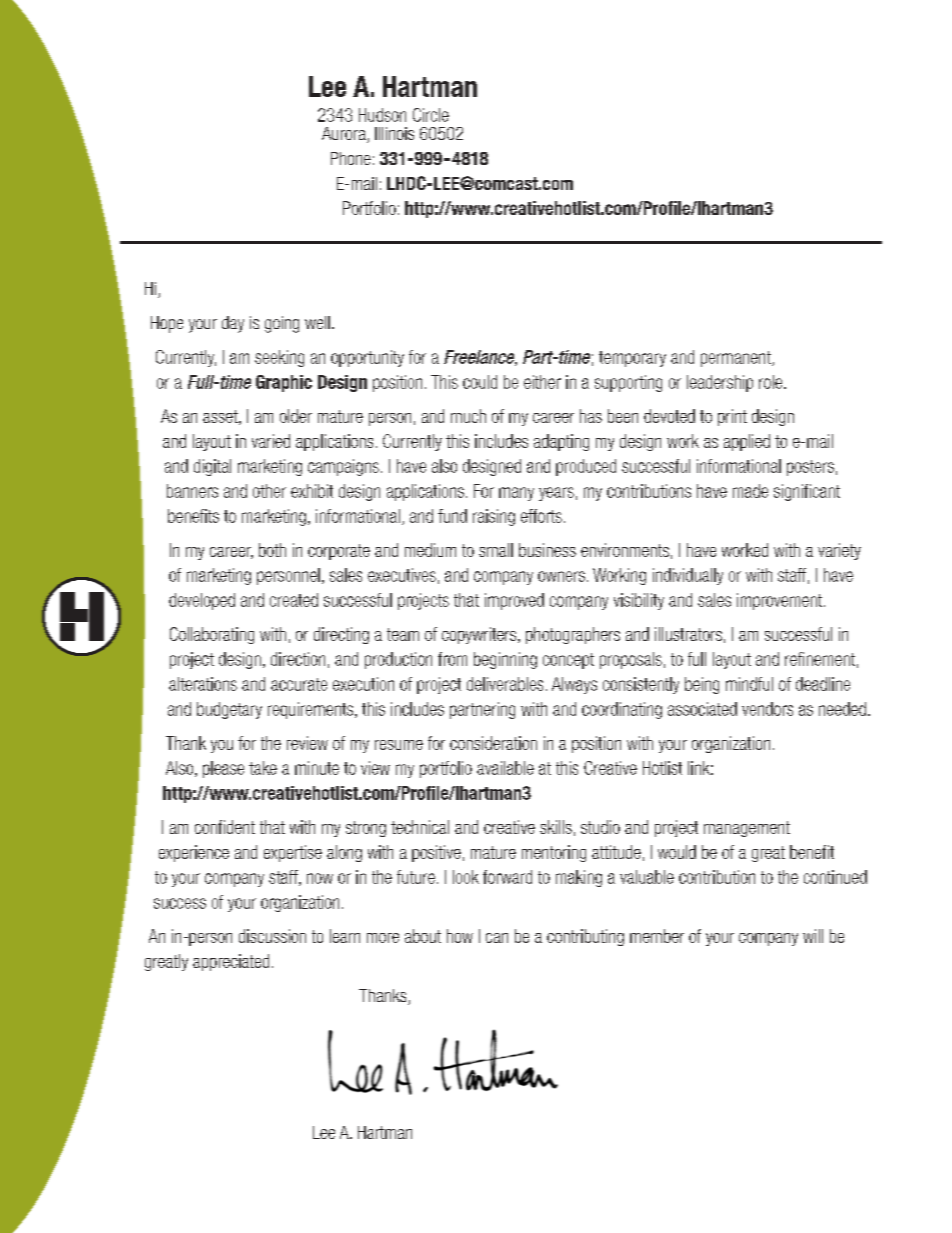 The height and width of the screenshot is (1233, 952). I want to click on discussion, so click(272, 936).
